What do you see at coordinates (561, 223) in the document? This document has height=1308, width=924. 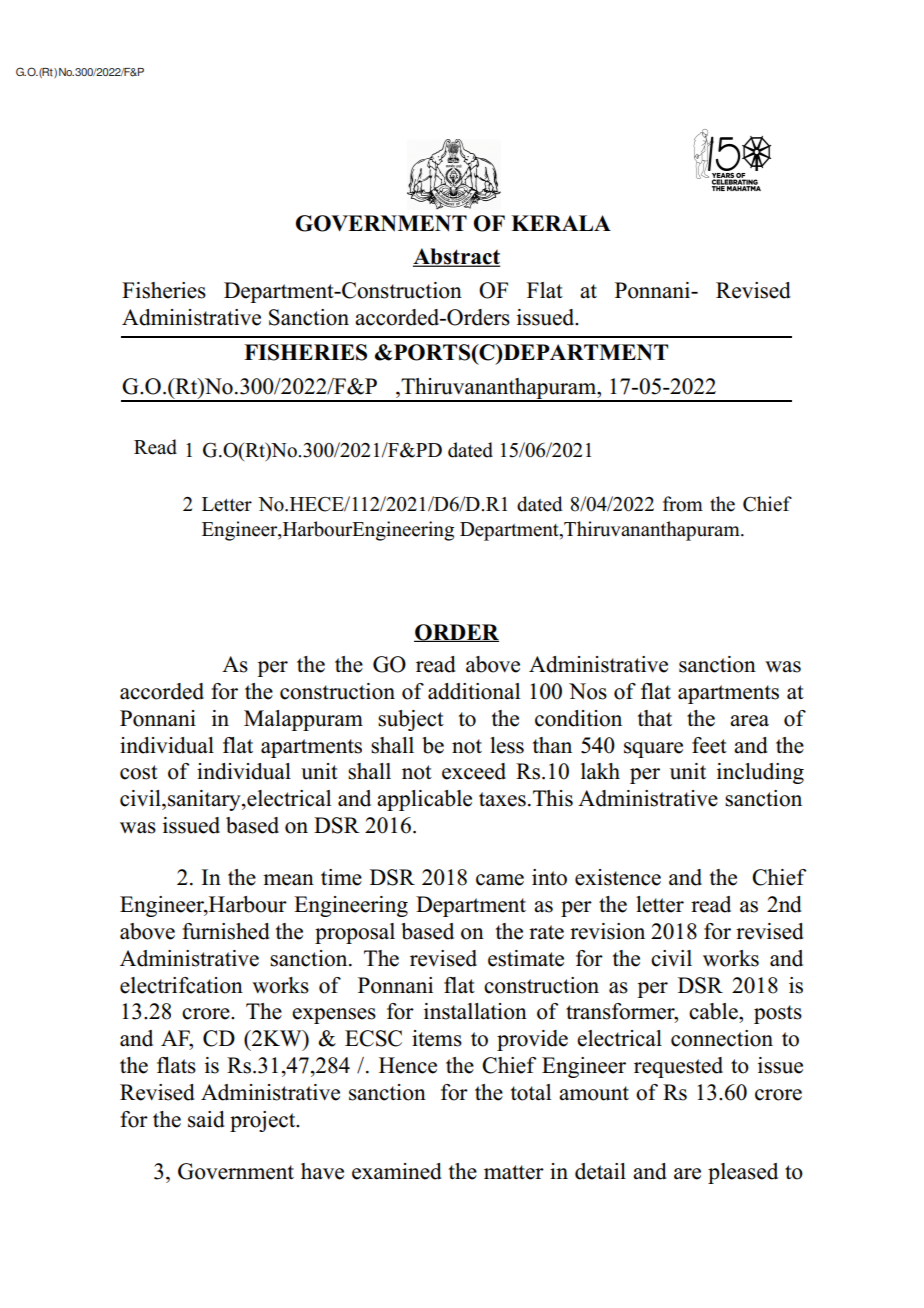 I see `KERALA` at bounding box center [561, 223].
